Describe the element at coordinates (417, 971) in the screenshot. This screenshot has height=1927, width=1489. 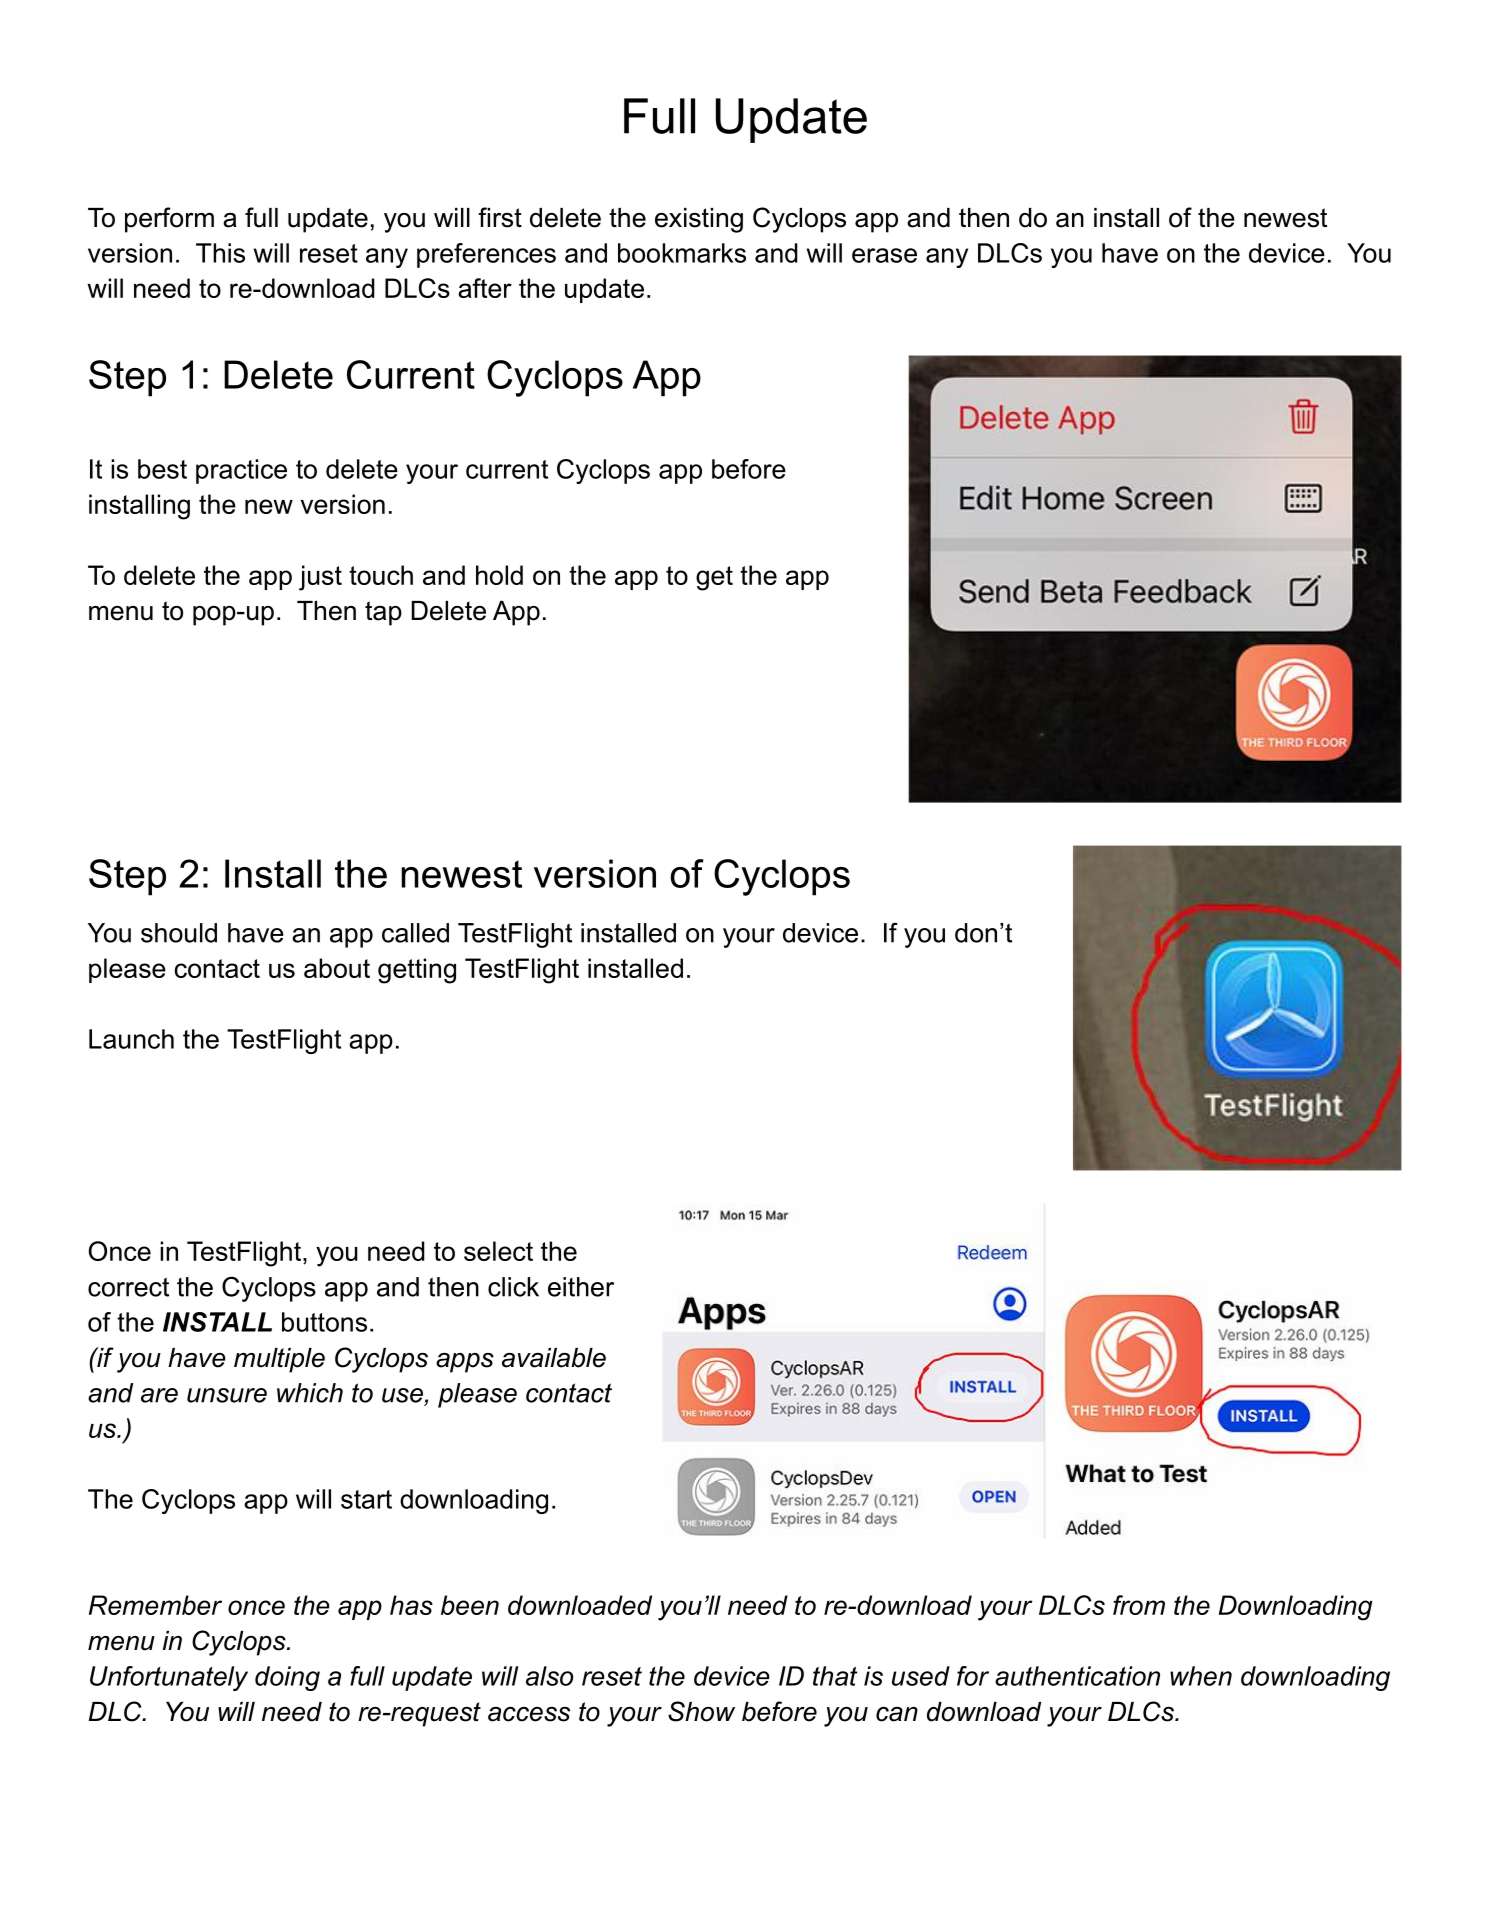
I see `getting` at that location.
